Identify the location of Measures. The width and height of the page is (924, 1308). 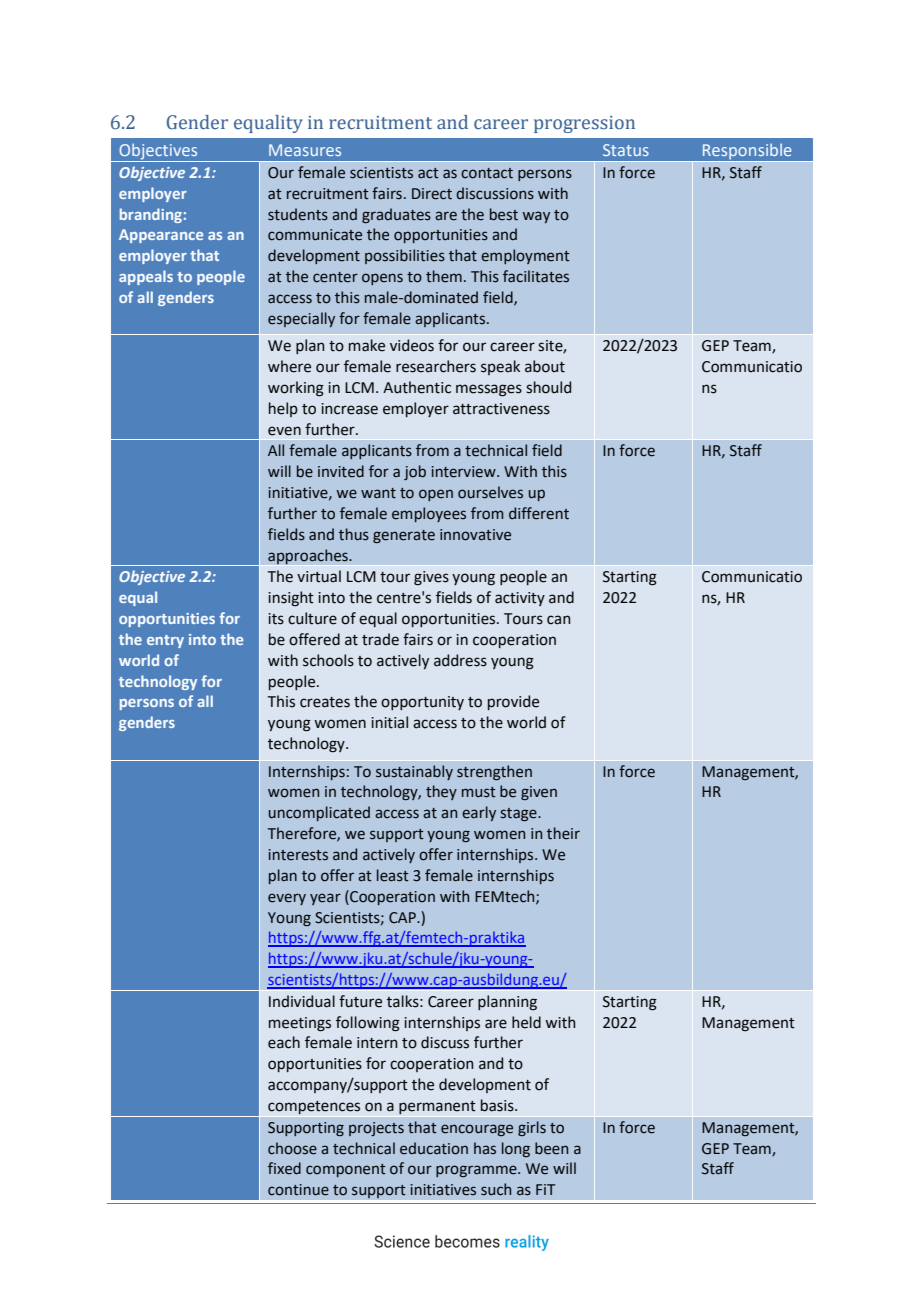
(305, 150).
